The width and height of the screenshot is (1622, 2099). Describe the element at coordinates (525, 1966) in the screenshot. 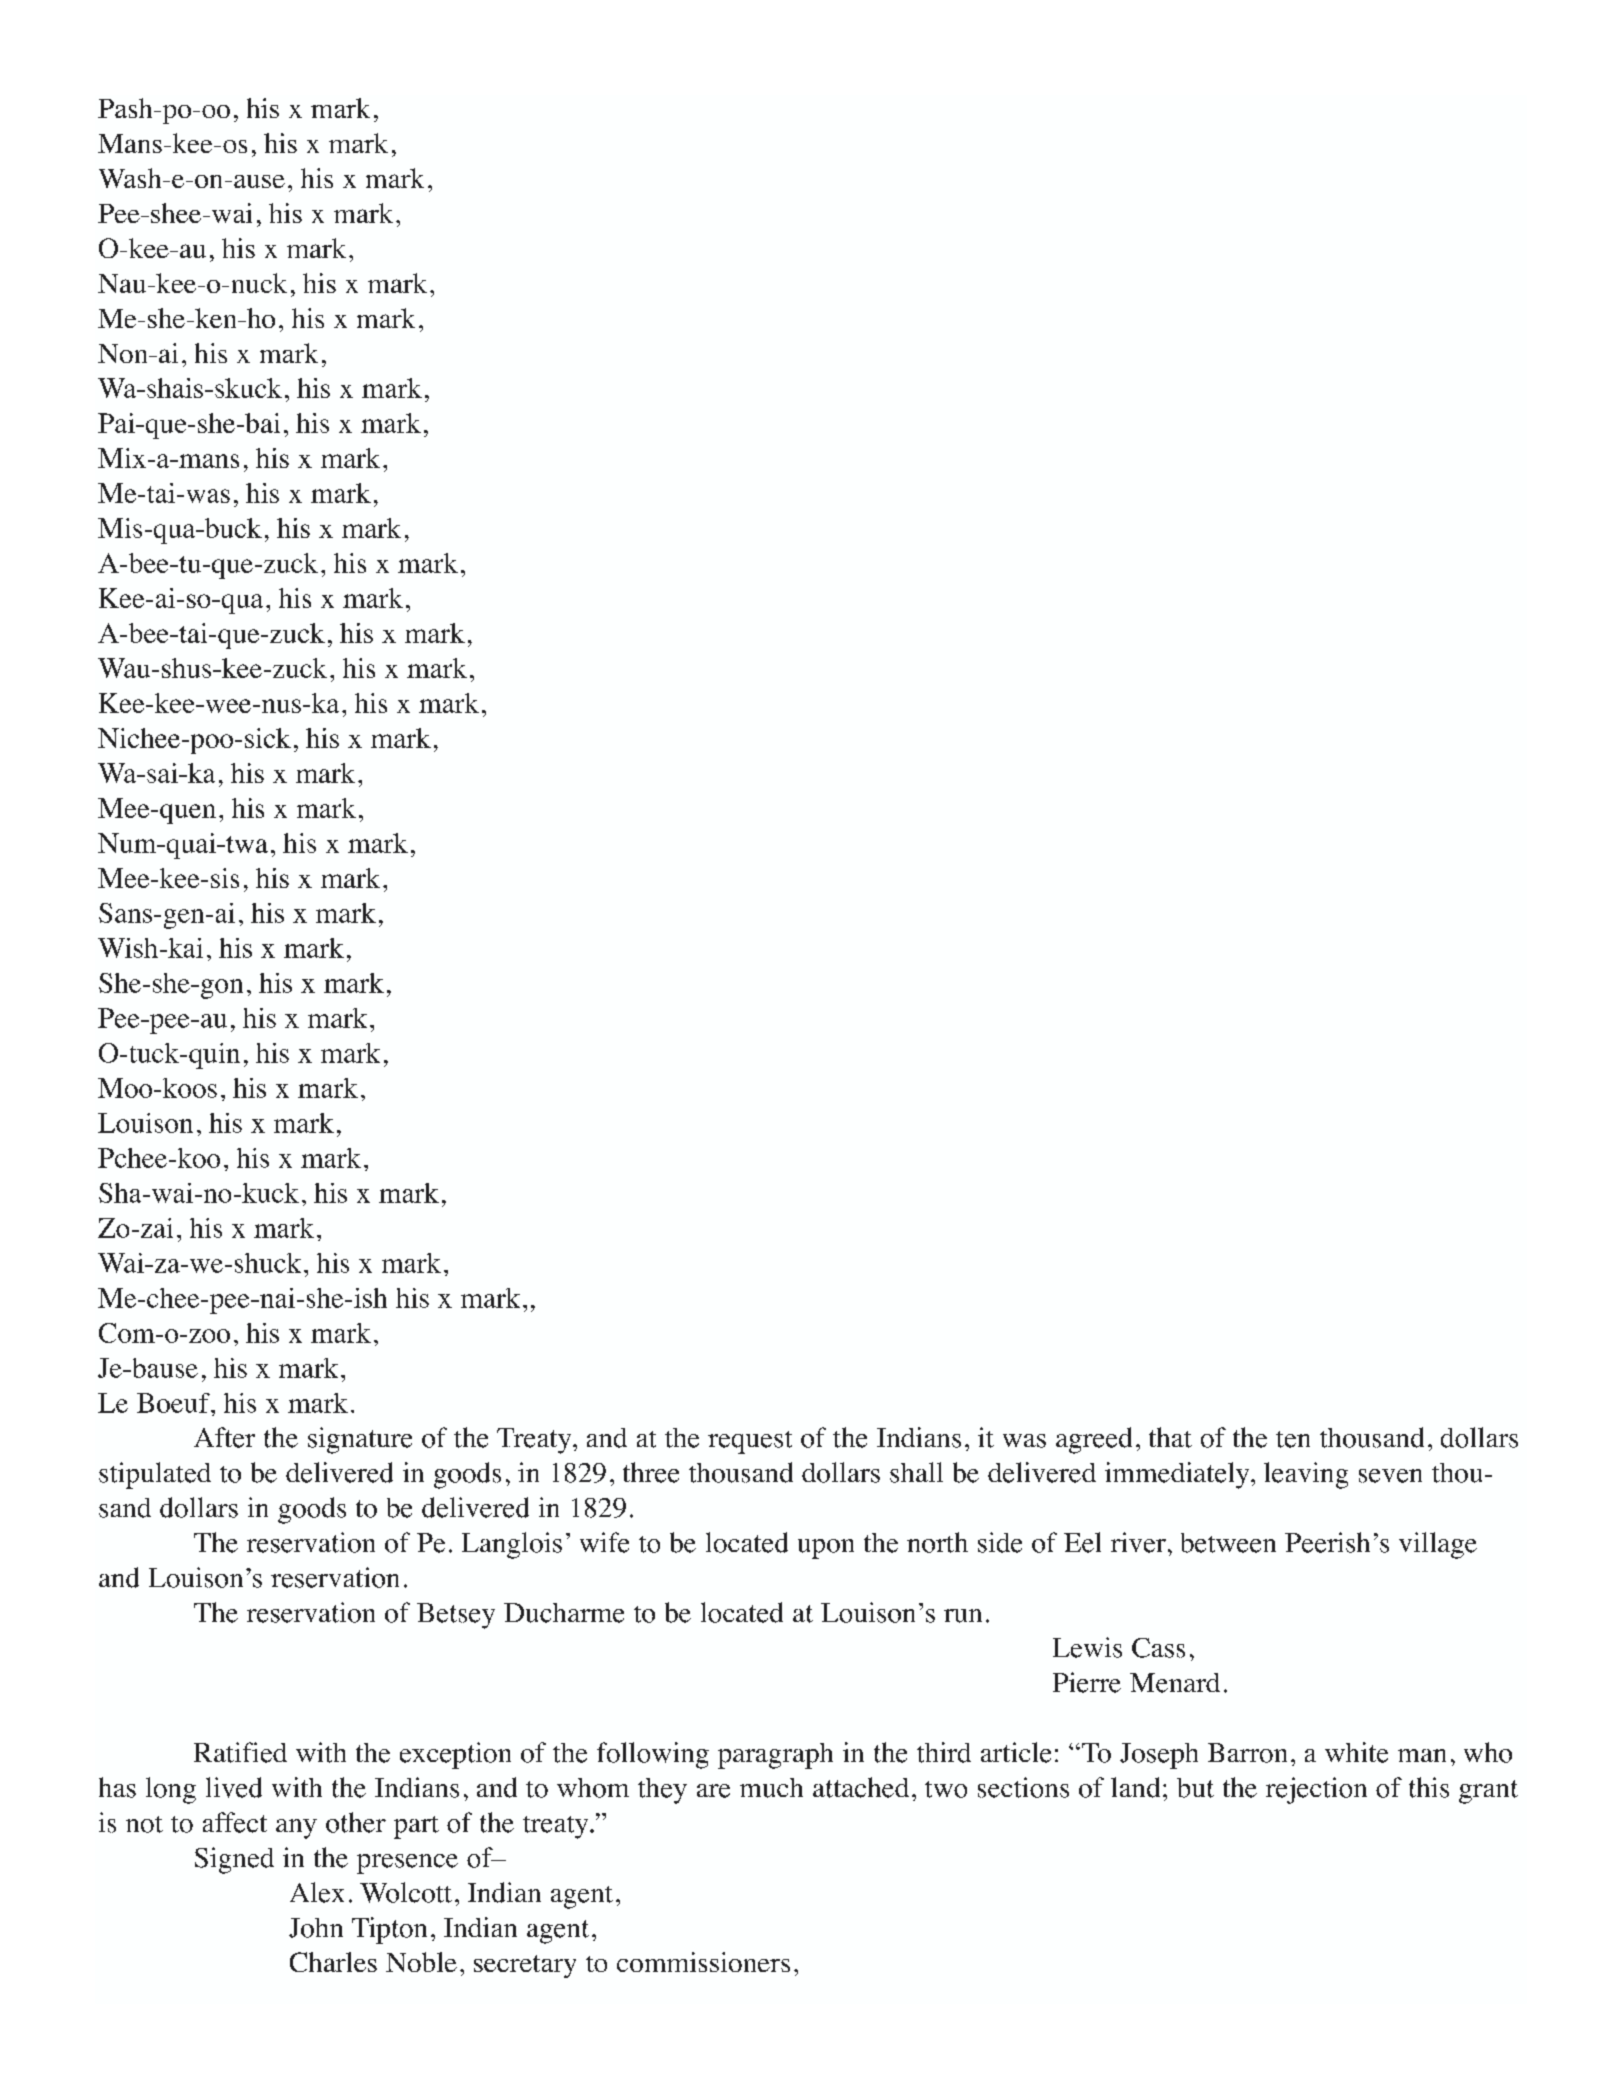

I see `secretary` at that location.
